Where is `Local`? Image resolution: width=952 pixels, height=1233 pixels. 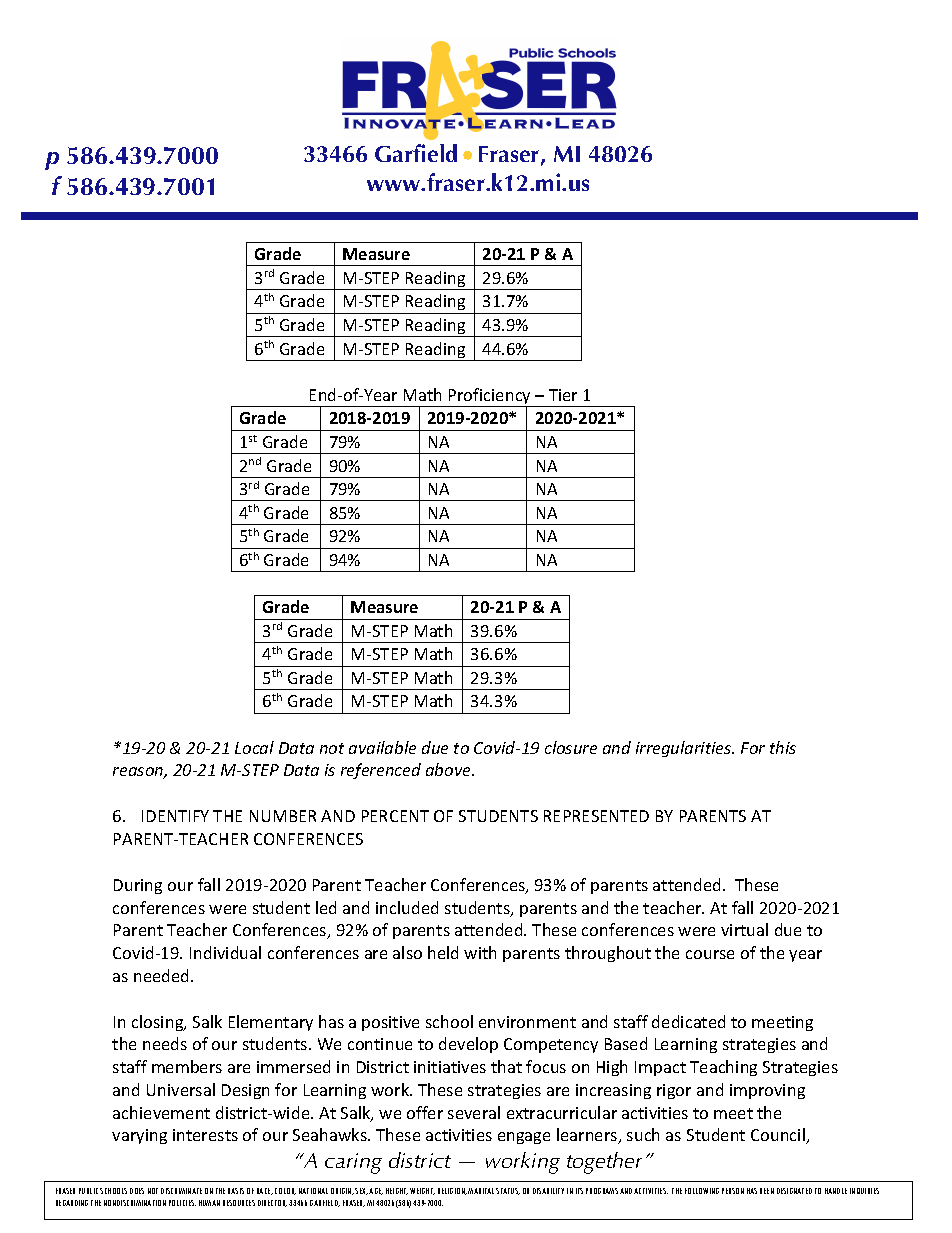 Local is located at coordinates (254, 747).
